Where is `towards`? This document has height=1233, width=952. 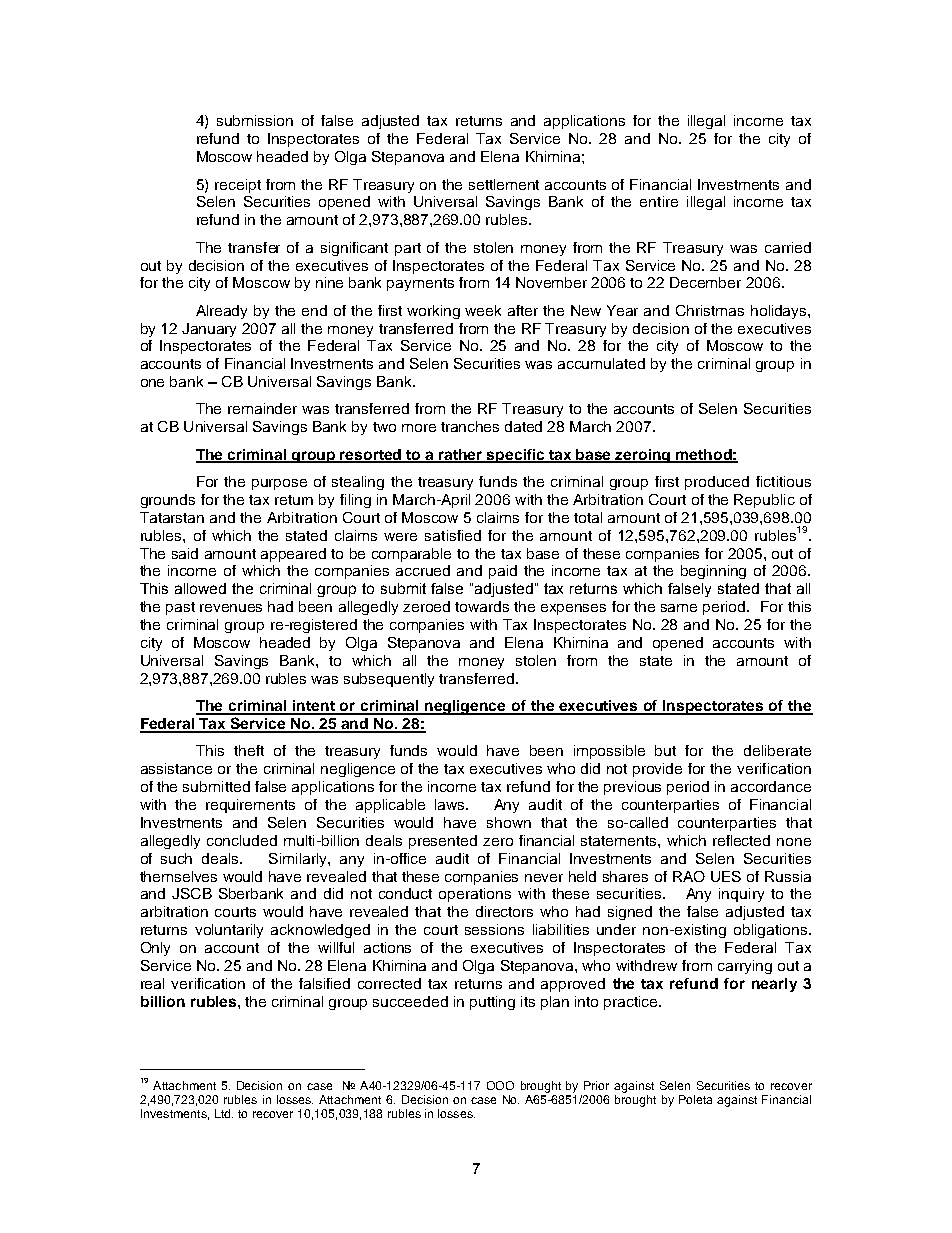 towards is located at coordinates (482, 606).
